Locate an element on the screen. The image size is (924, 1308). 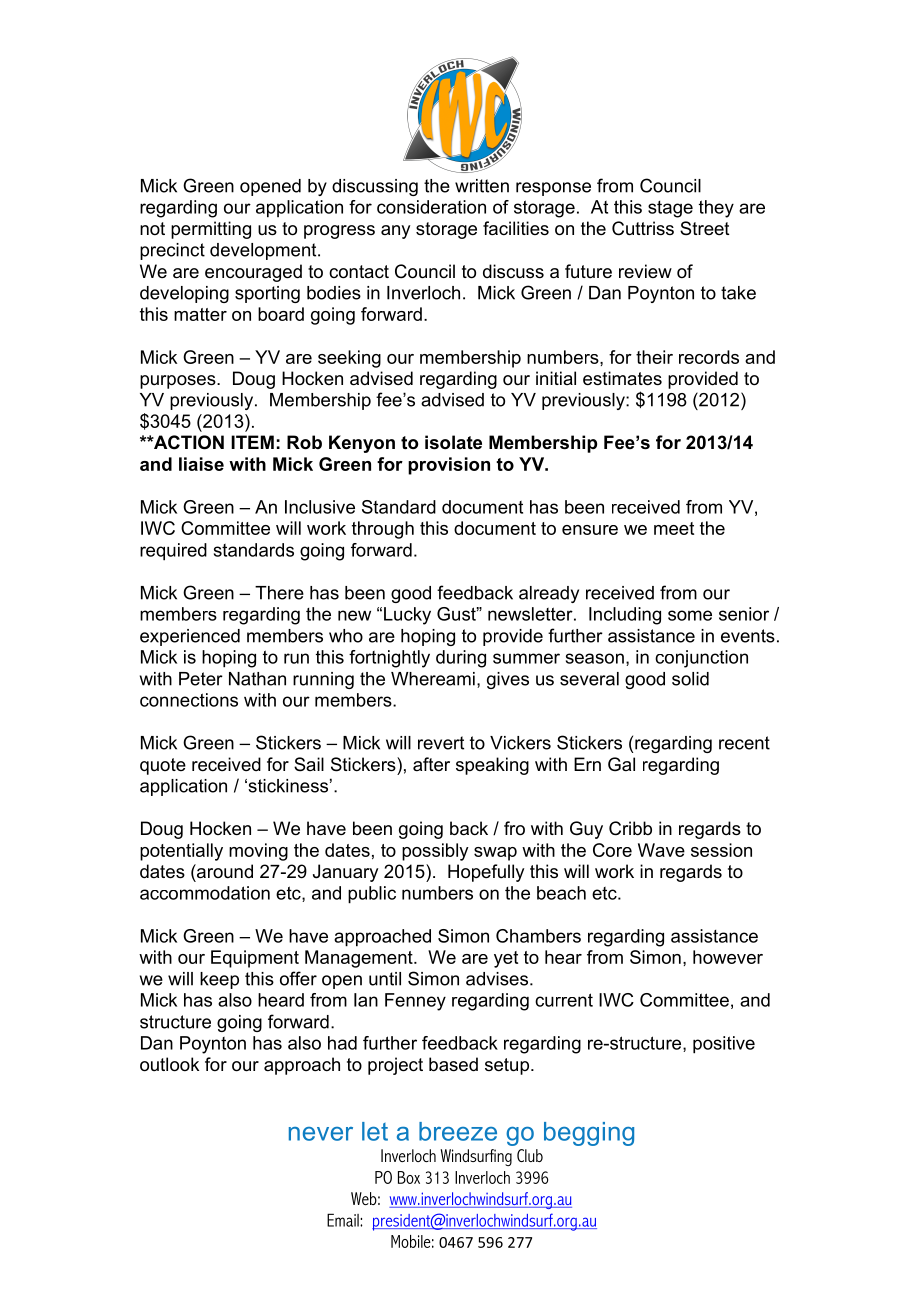
connections is located at coordinates (189, 700).
